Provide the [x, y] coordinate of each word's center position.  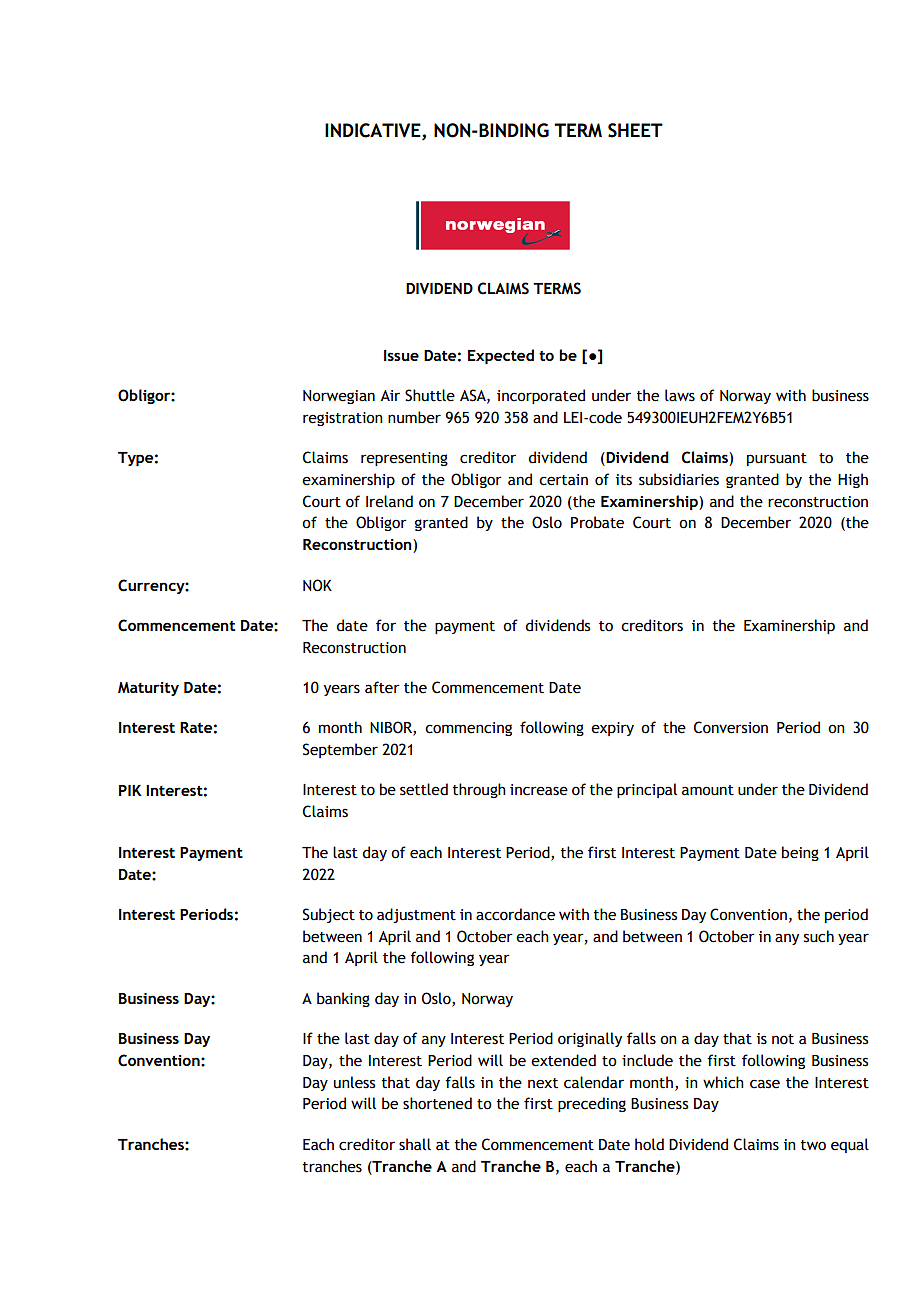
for [386, 625]
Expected [501, 356]
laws [680, 395]
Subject [329, 915]
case [765, 1084]
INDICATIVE [374, 131]
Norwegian [339, 397]
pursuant [777, 459]
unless [354, 1082]
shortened [437, 1103]
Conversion [731, 727]
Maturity [148, 689]
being [800, 853]
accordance [515, 914]
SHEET [635, 130]
